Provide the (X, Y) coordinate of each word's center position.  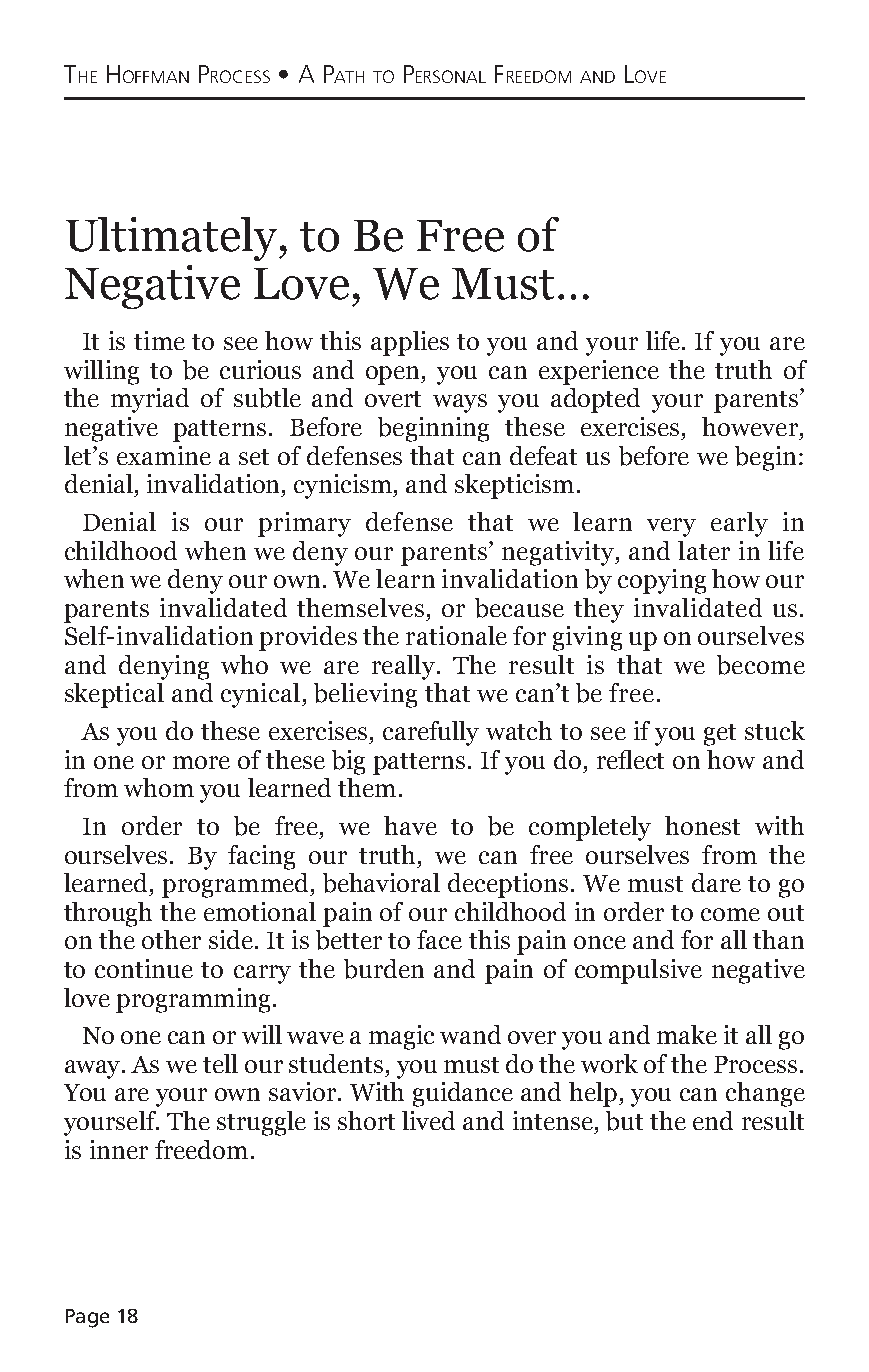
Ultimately (173, 239)
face (439, 939)
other (171, 939)
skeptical (114, 695)
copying (662, 581)
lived (428, 1120)
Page (87, 1318)
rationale (456, 635)
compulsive (638, 971)
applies (410, 343)
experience (599, 372)
